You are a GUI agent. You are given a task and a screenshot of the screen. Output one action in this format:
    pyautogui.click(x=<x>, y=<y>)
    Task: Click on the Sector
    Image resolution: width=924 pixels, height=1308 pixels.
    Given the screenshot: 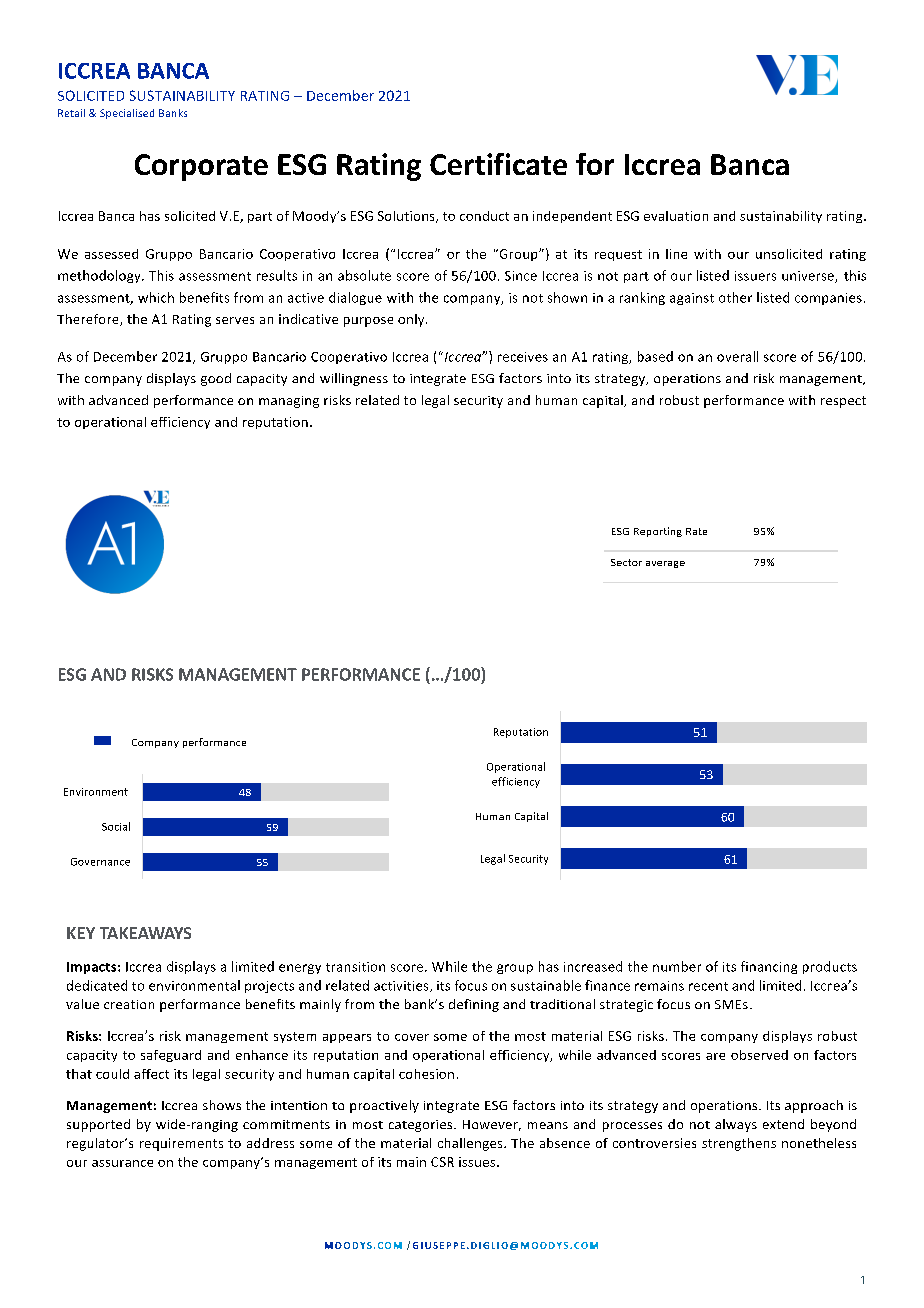 What is the action you would take?
    pyautogui.click(x=626, y=562)
